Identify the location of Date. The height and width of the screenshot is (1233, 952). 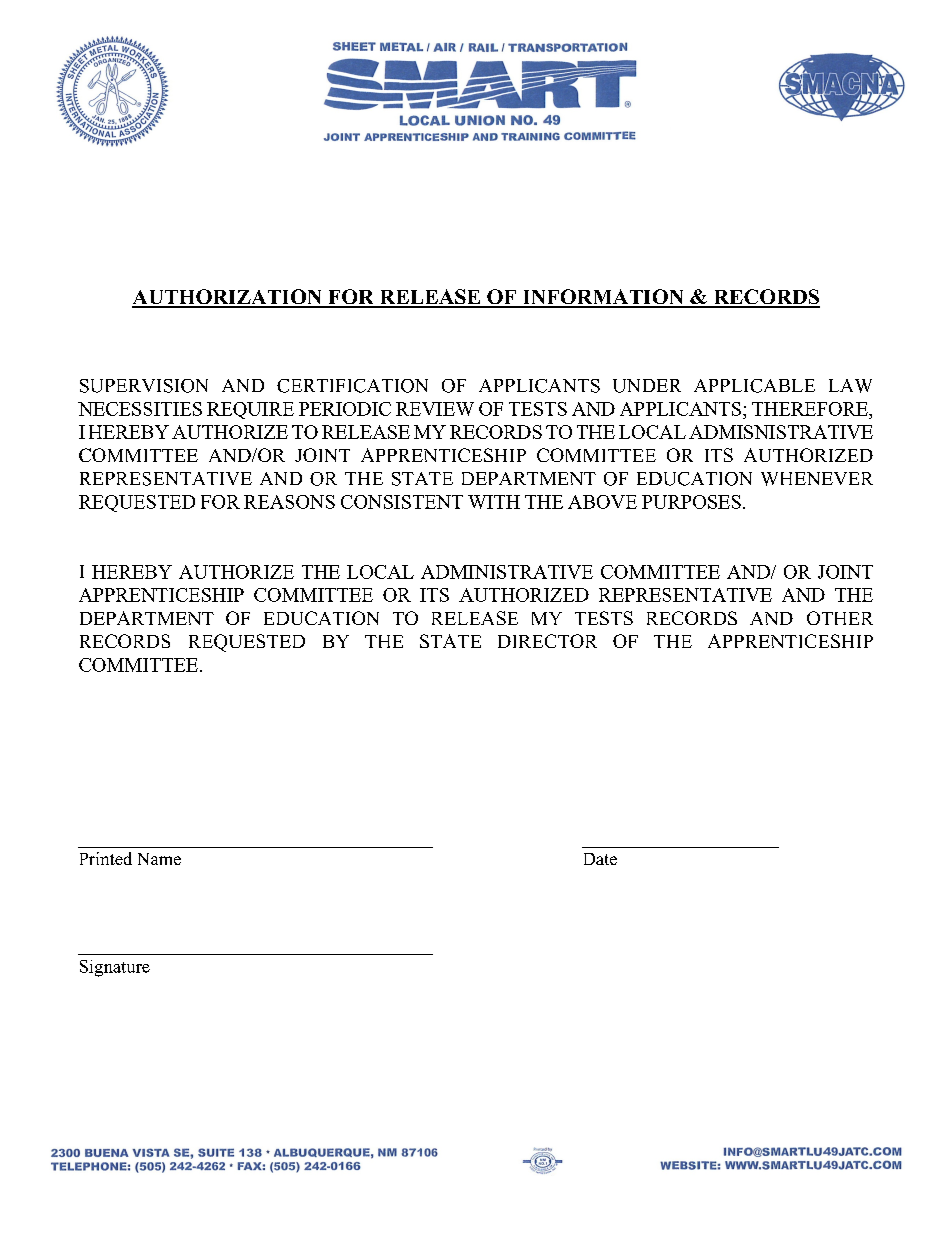
(600, 859).
